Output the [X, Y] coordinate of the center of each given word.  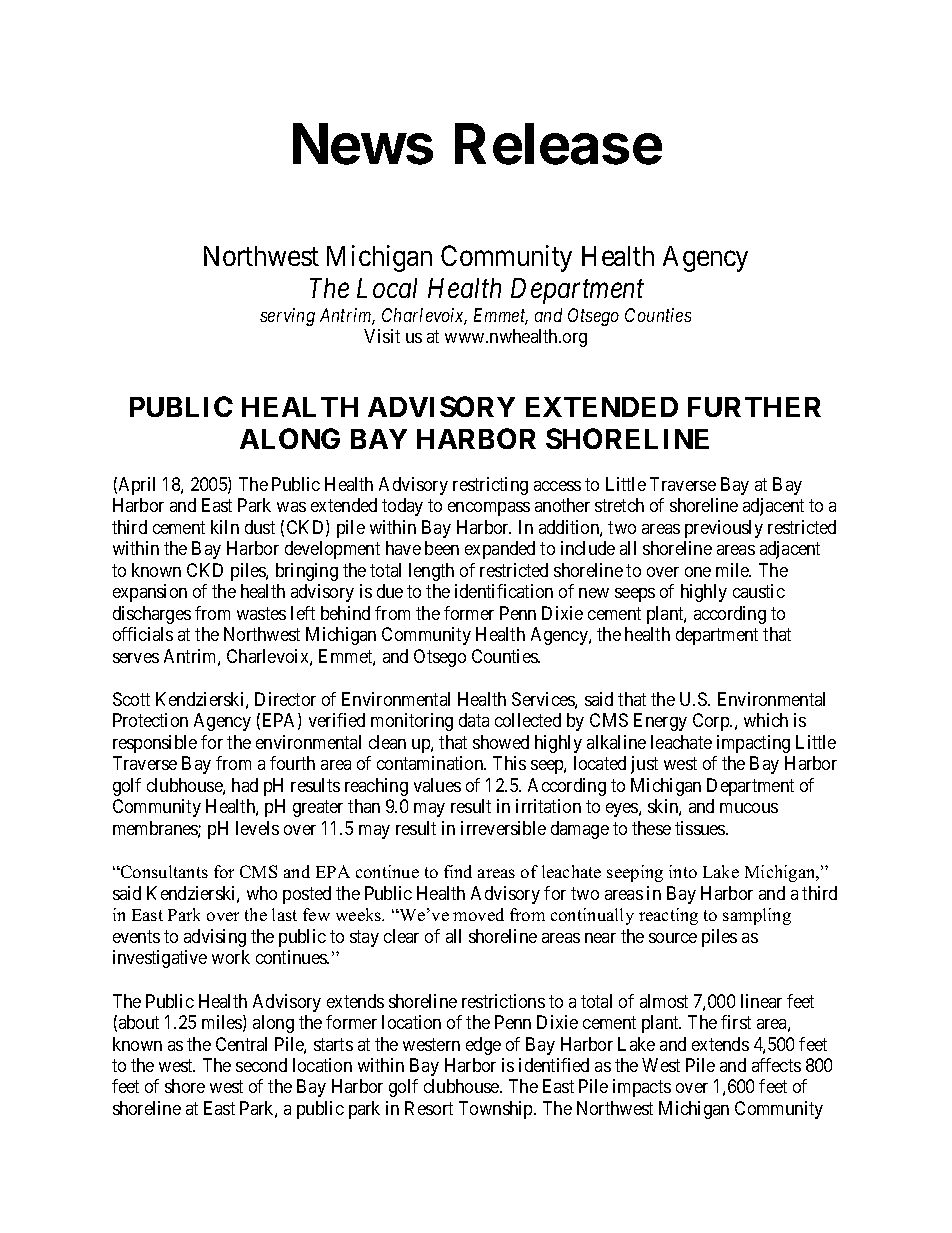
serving [287, 317]
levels [257, 828]
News [363, 144]
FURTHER [754, 407]
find [458, 871]
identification [504, 591]
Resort [429, 1108]
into [683, 871]
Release [558, 144]
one [698, 572]
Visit [382, 336]
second [261, 1065]
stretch [619, 505]
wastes [261, 613]
